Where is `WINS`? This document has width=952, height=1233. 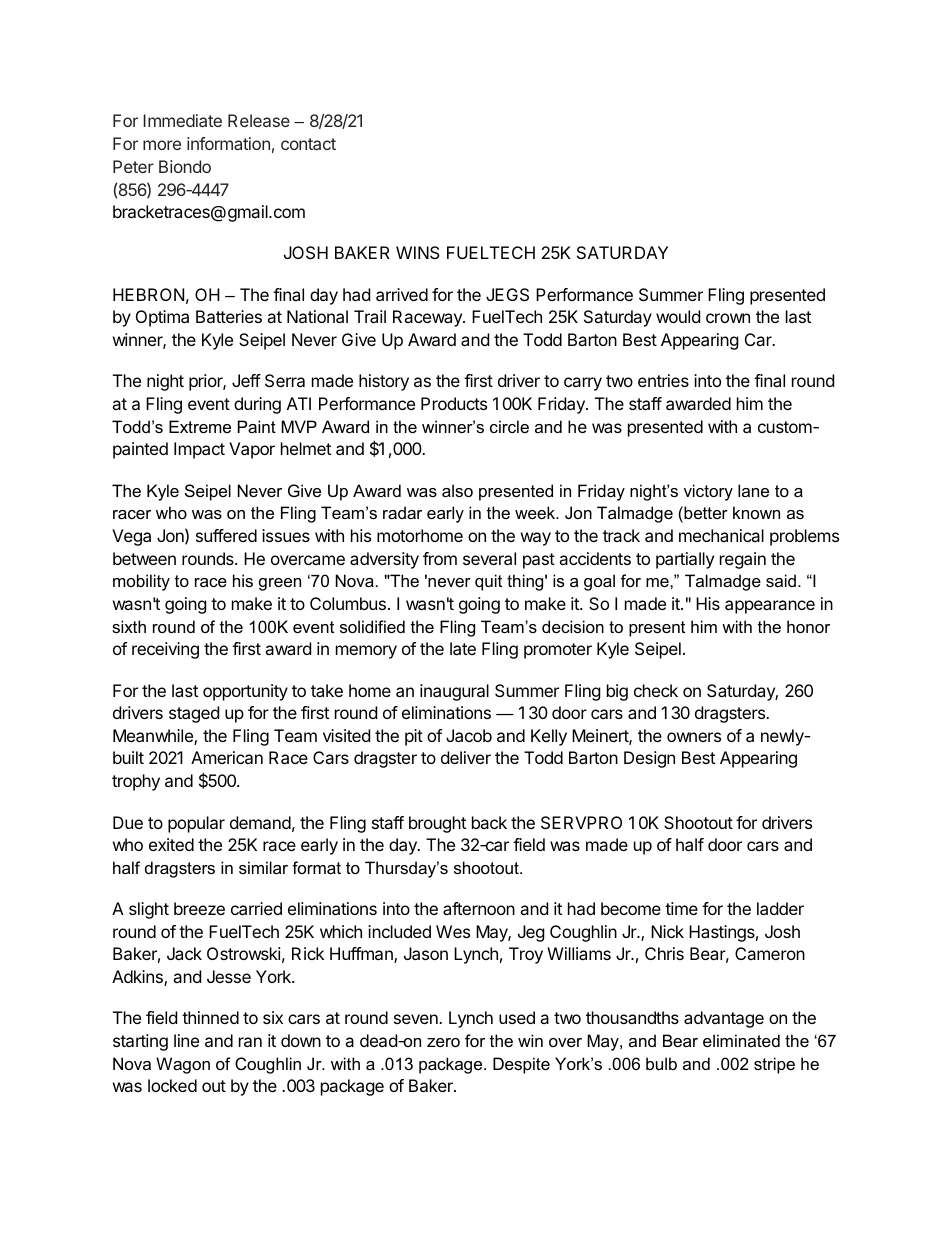 WINS is located at coordinates (418, 252).
